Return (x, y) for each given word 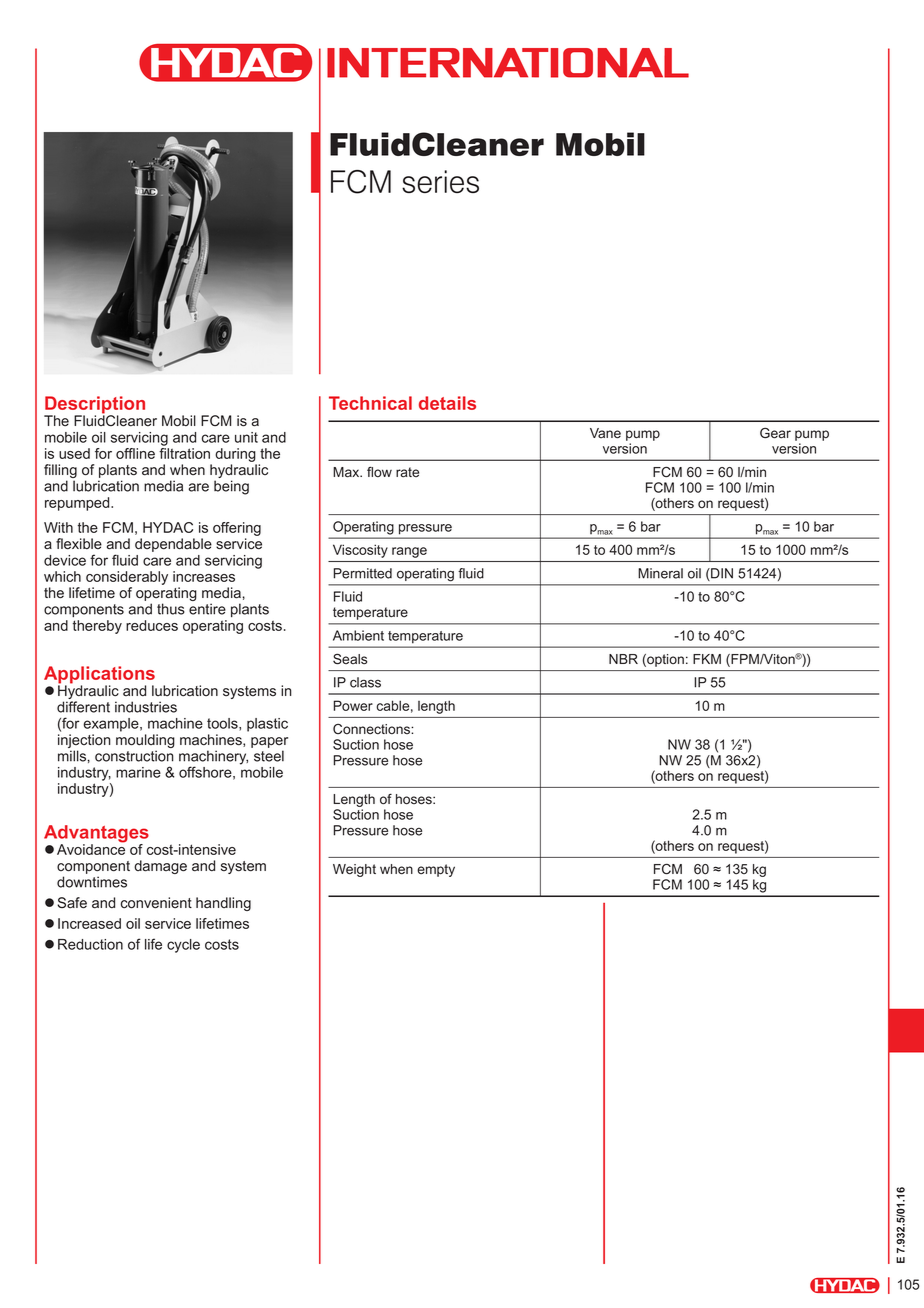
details (447, 403)
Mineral (660, 573)
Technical (370, 403)
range (409, 552)
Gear (775, 433)
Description (94, 406)
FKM (707, 659)
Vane (605, 433)
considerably (127, 578)
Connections (372, 729)
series (440, 181)
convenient (156, 903)
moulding (145, 742)
